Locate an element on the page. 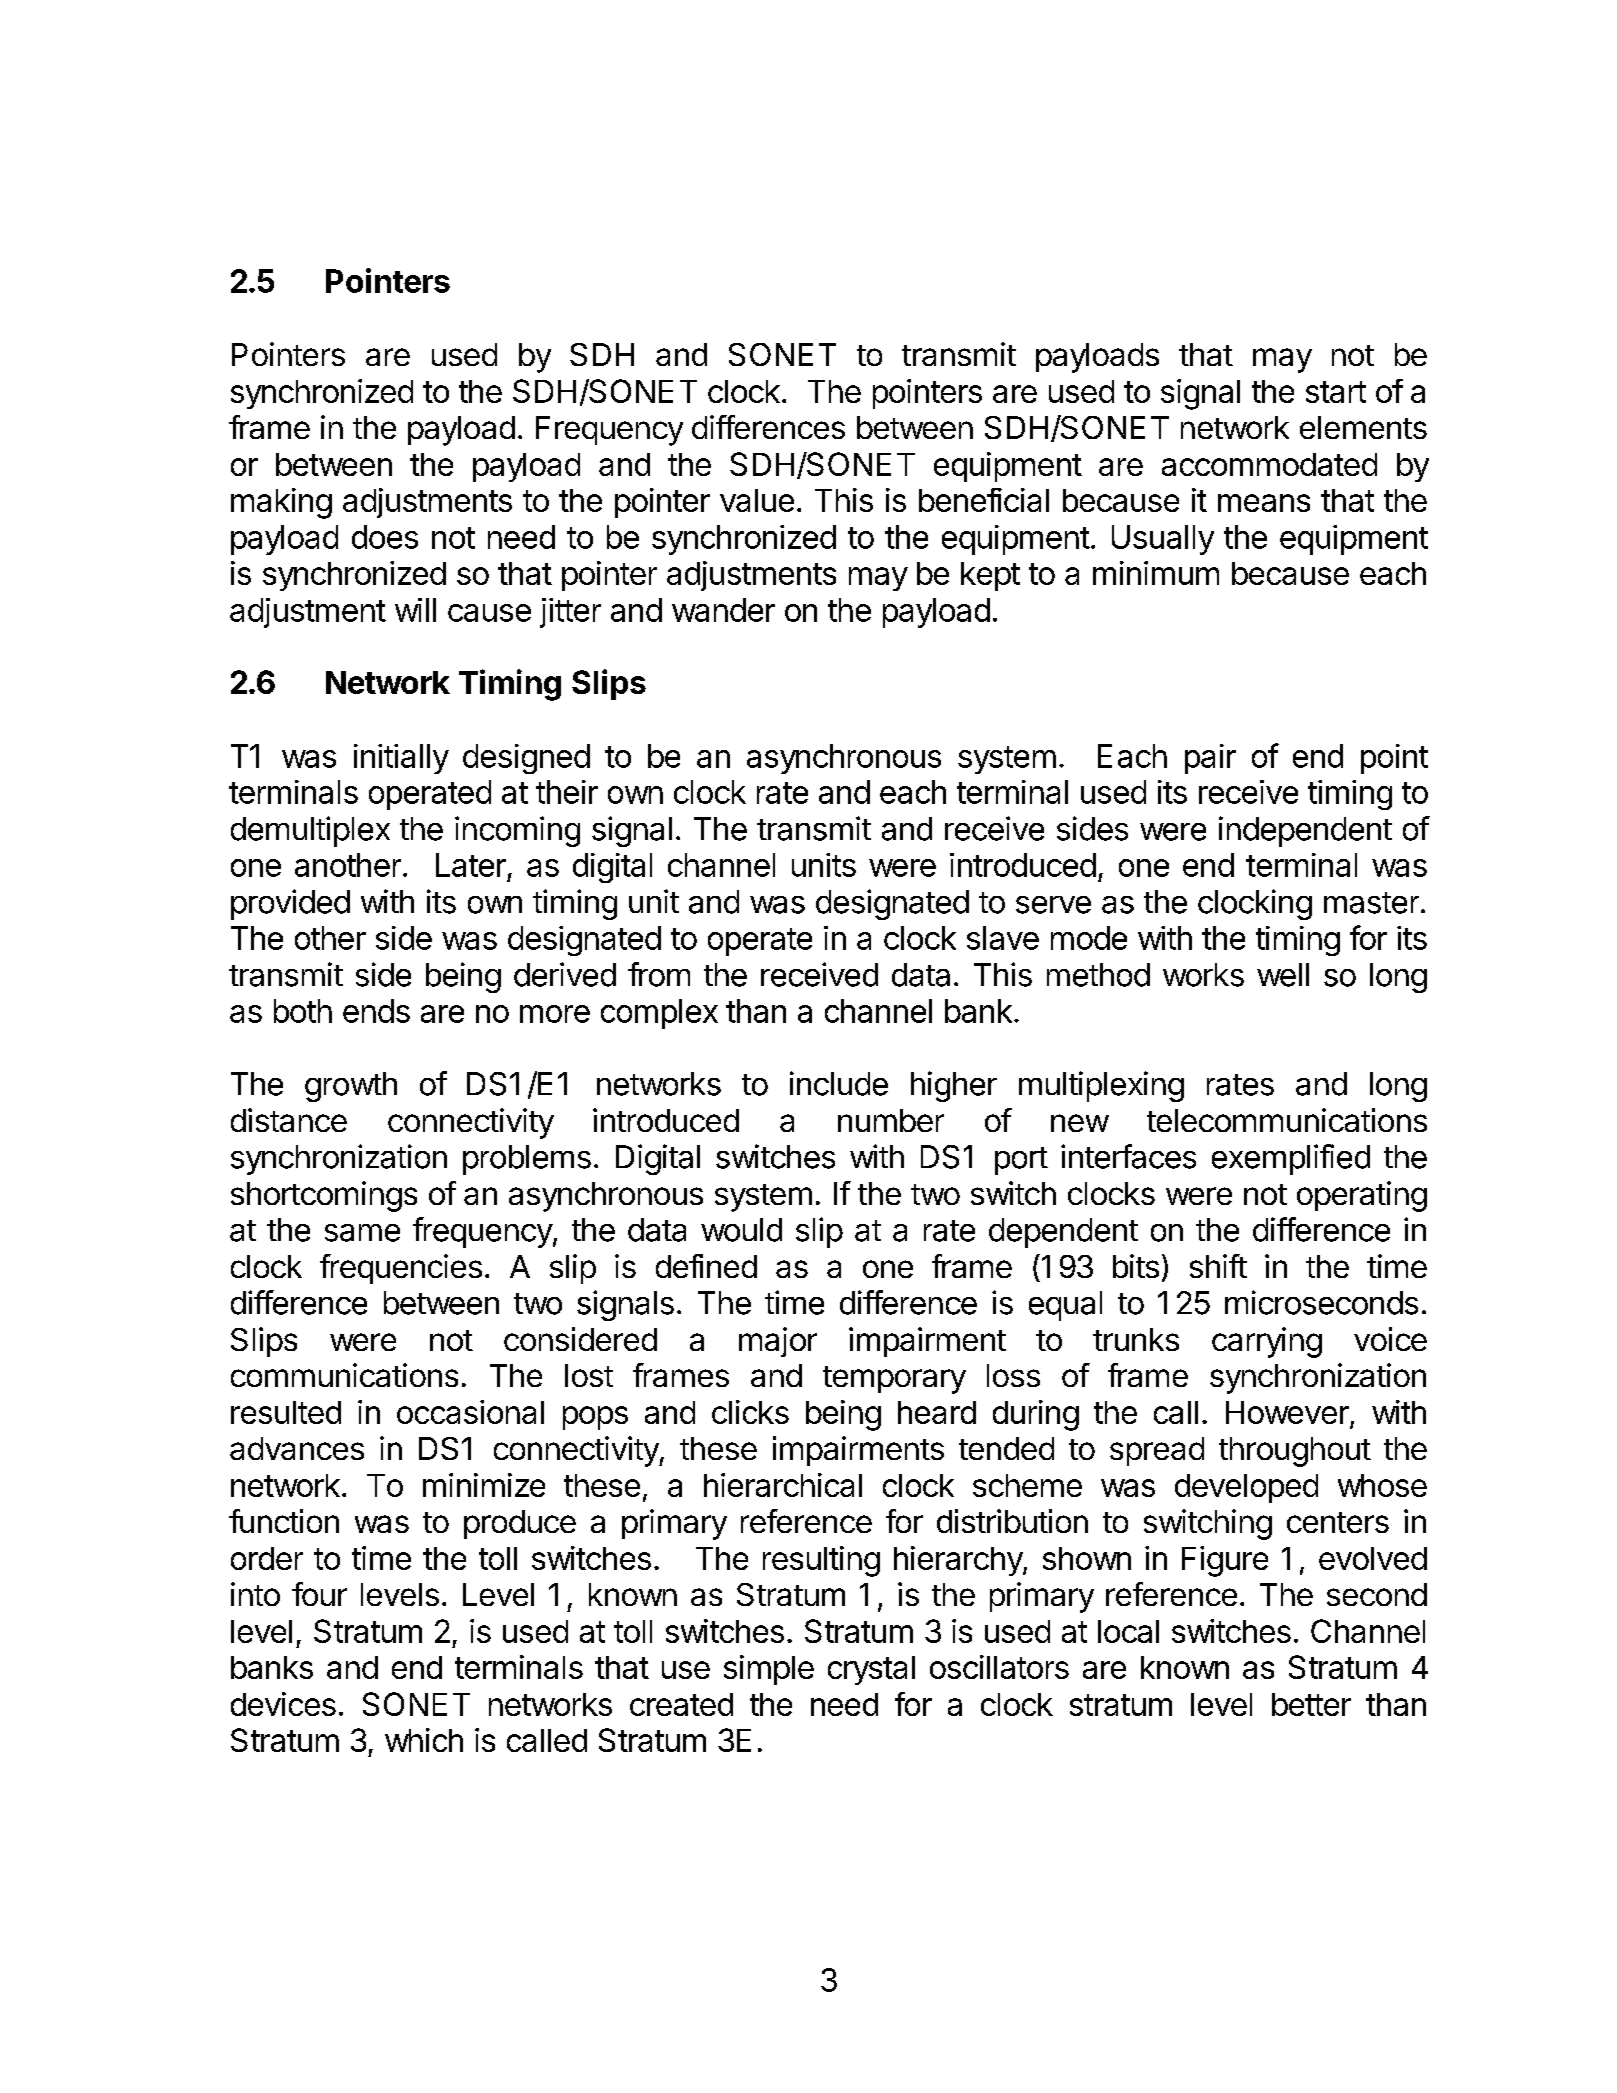 This image has height=2093, width=1617. would is located at coordinates (741, 1230).
